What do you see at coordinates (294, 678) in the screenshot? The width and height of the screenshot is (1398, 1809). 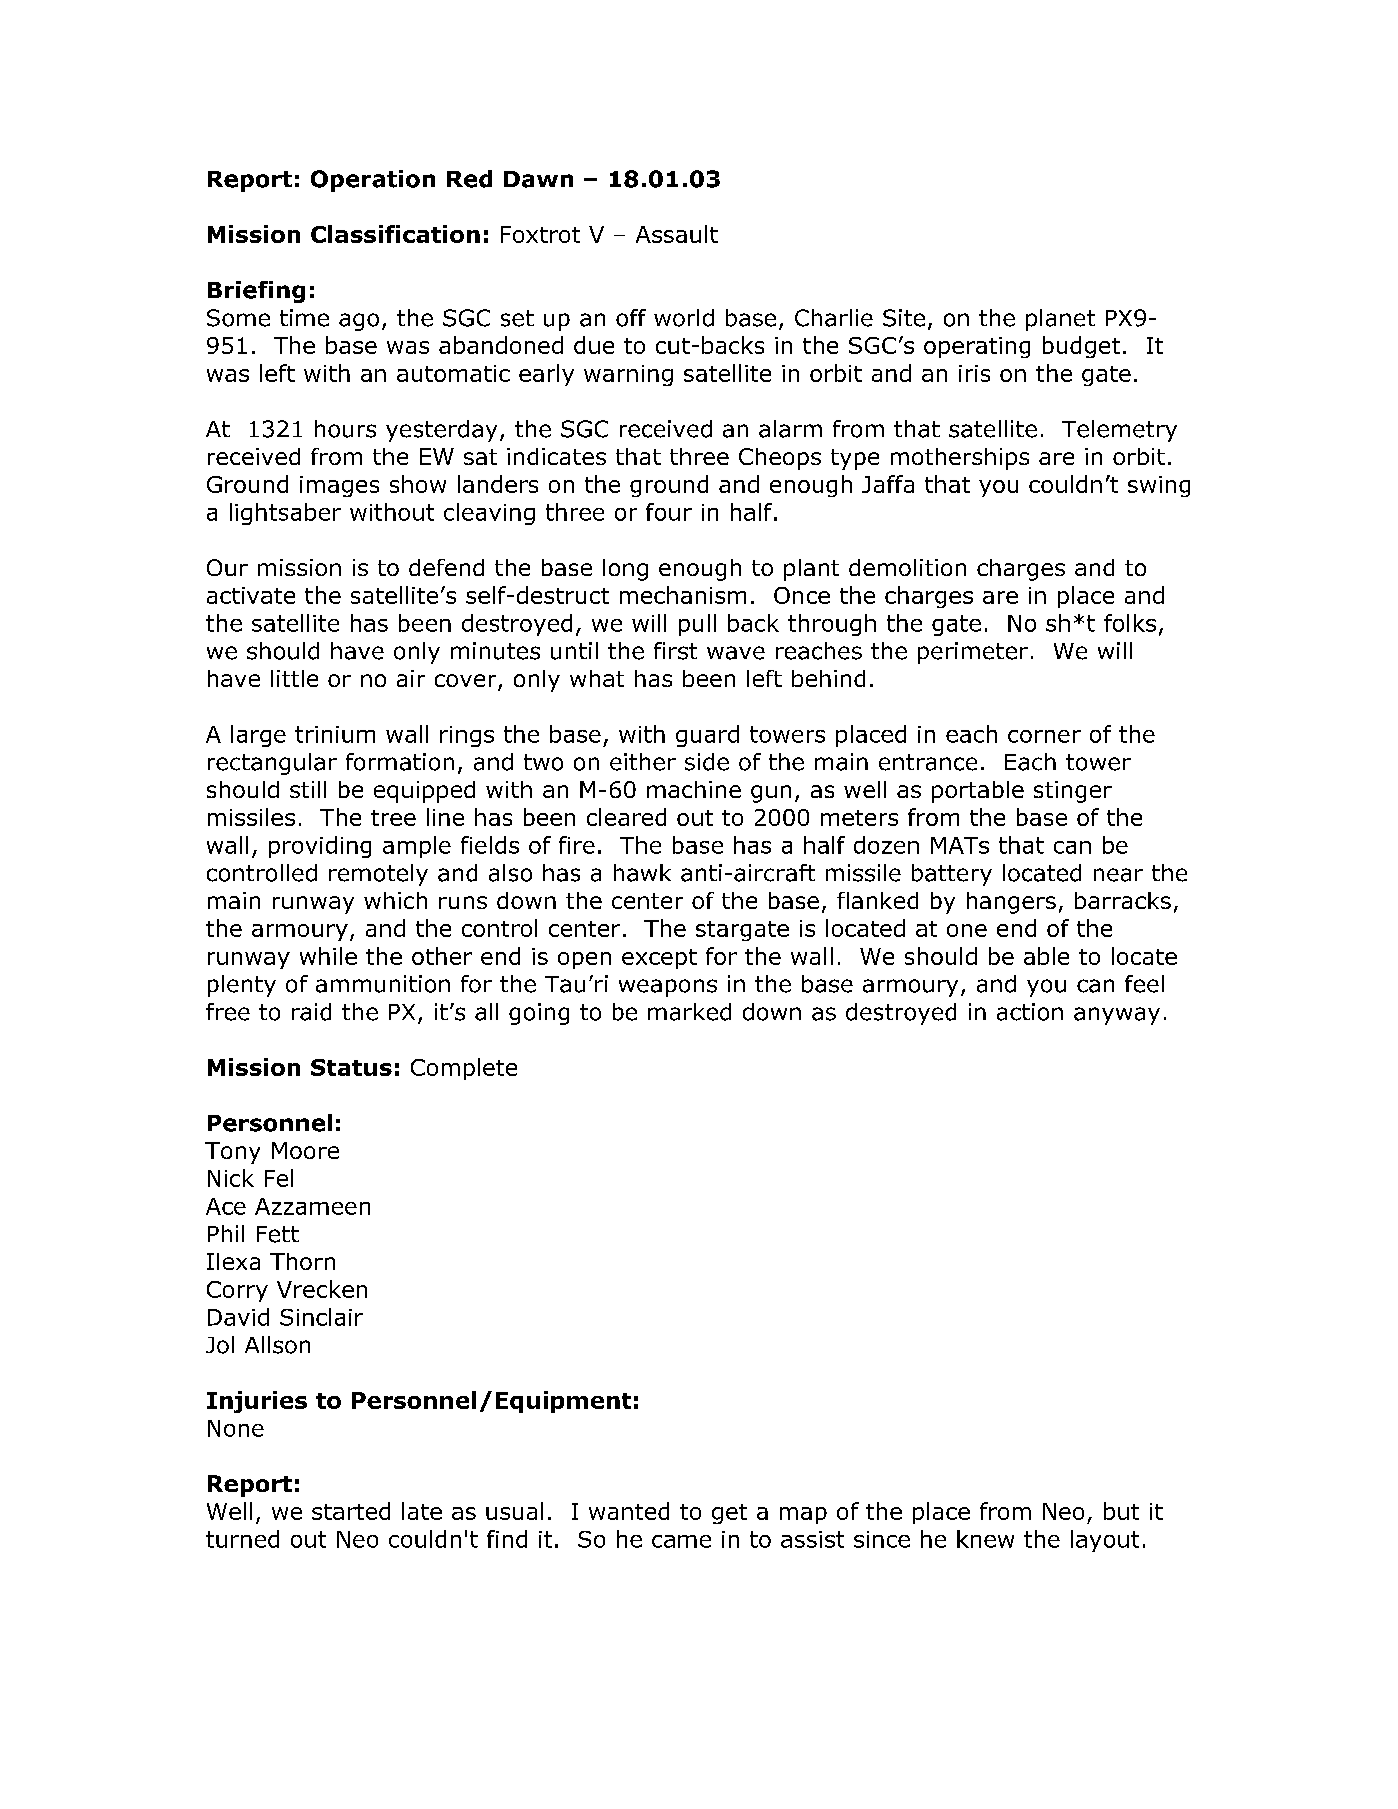 I see `little` at bounding box center [294, 678].
